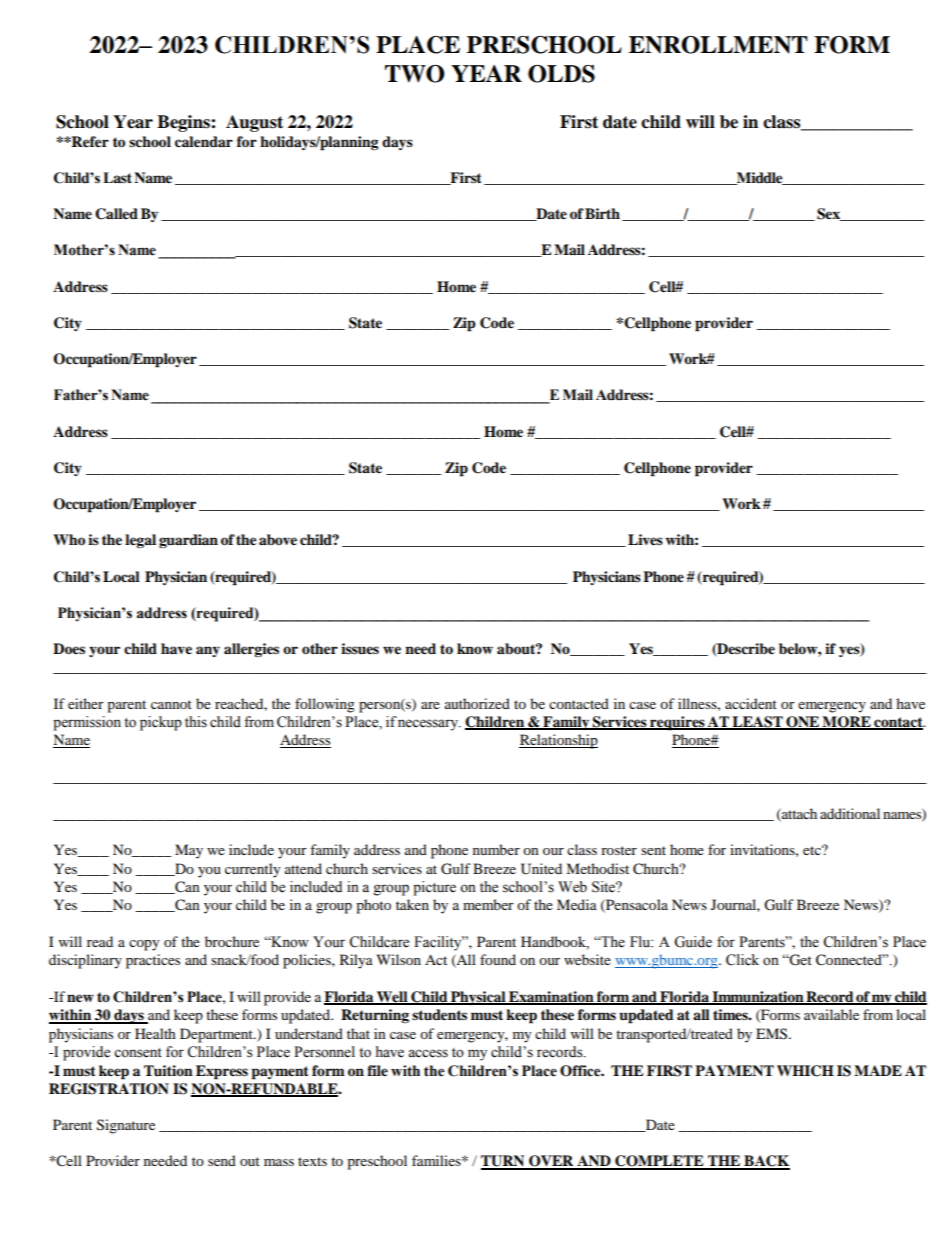 Image resolution: width=952 pixels, height=1233 pixels. I want to click on ENROLLMENT, so click(718, 45).
